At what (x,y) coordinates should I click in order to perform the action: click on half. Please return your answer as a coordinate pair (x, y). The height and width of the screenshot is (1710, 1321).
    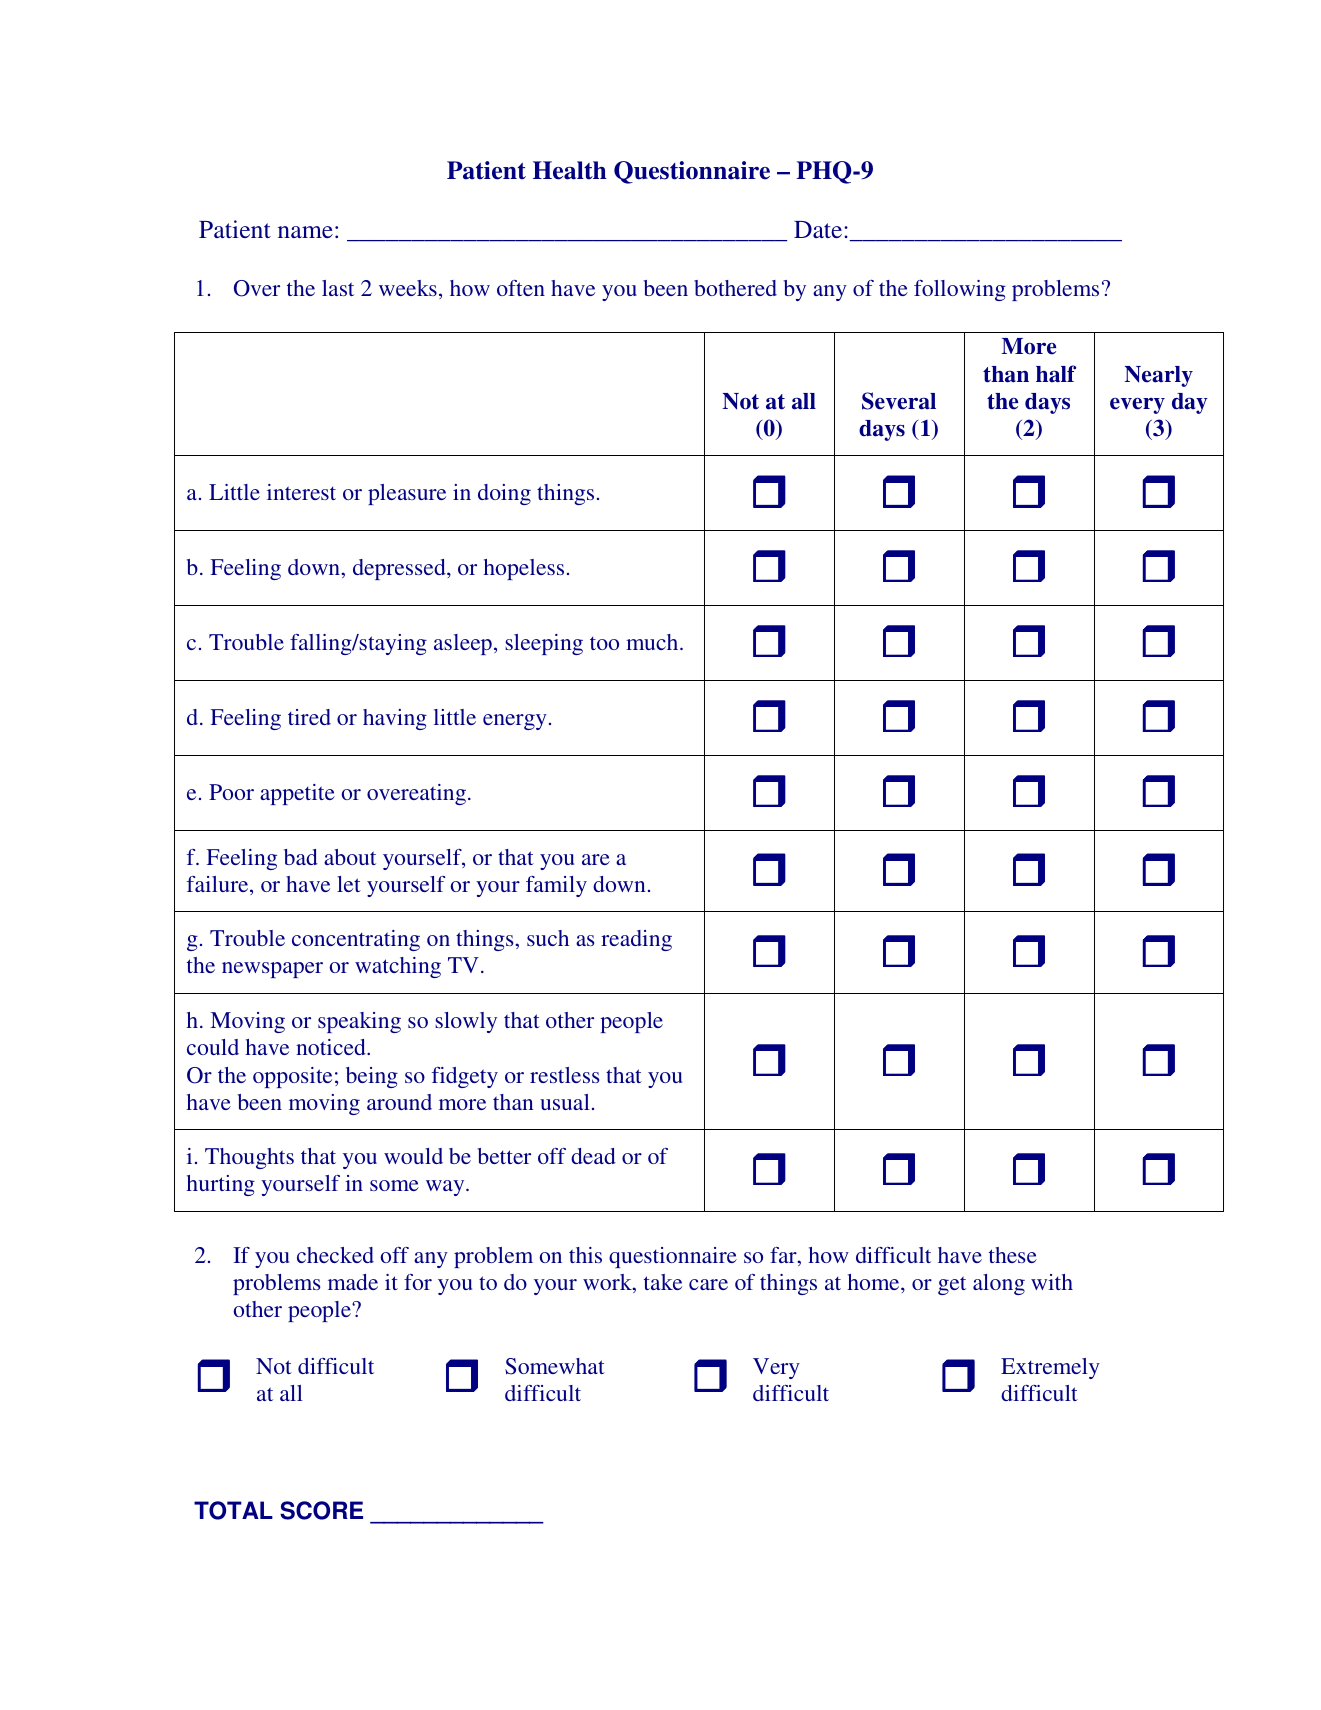
    Looking at the image, I should click on (1056, 374).
